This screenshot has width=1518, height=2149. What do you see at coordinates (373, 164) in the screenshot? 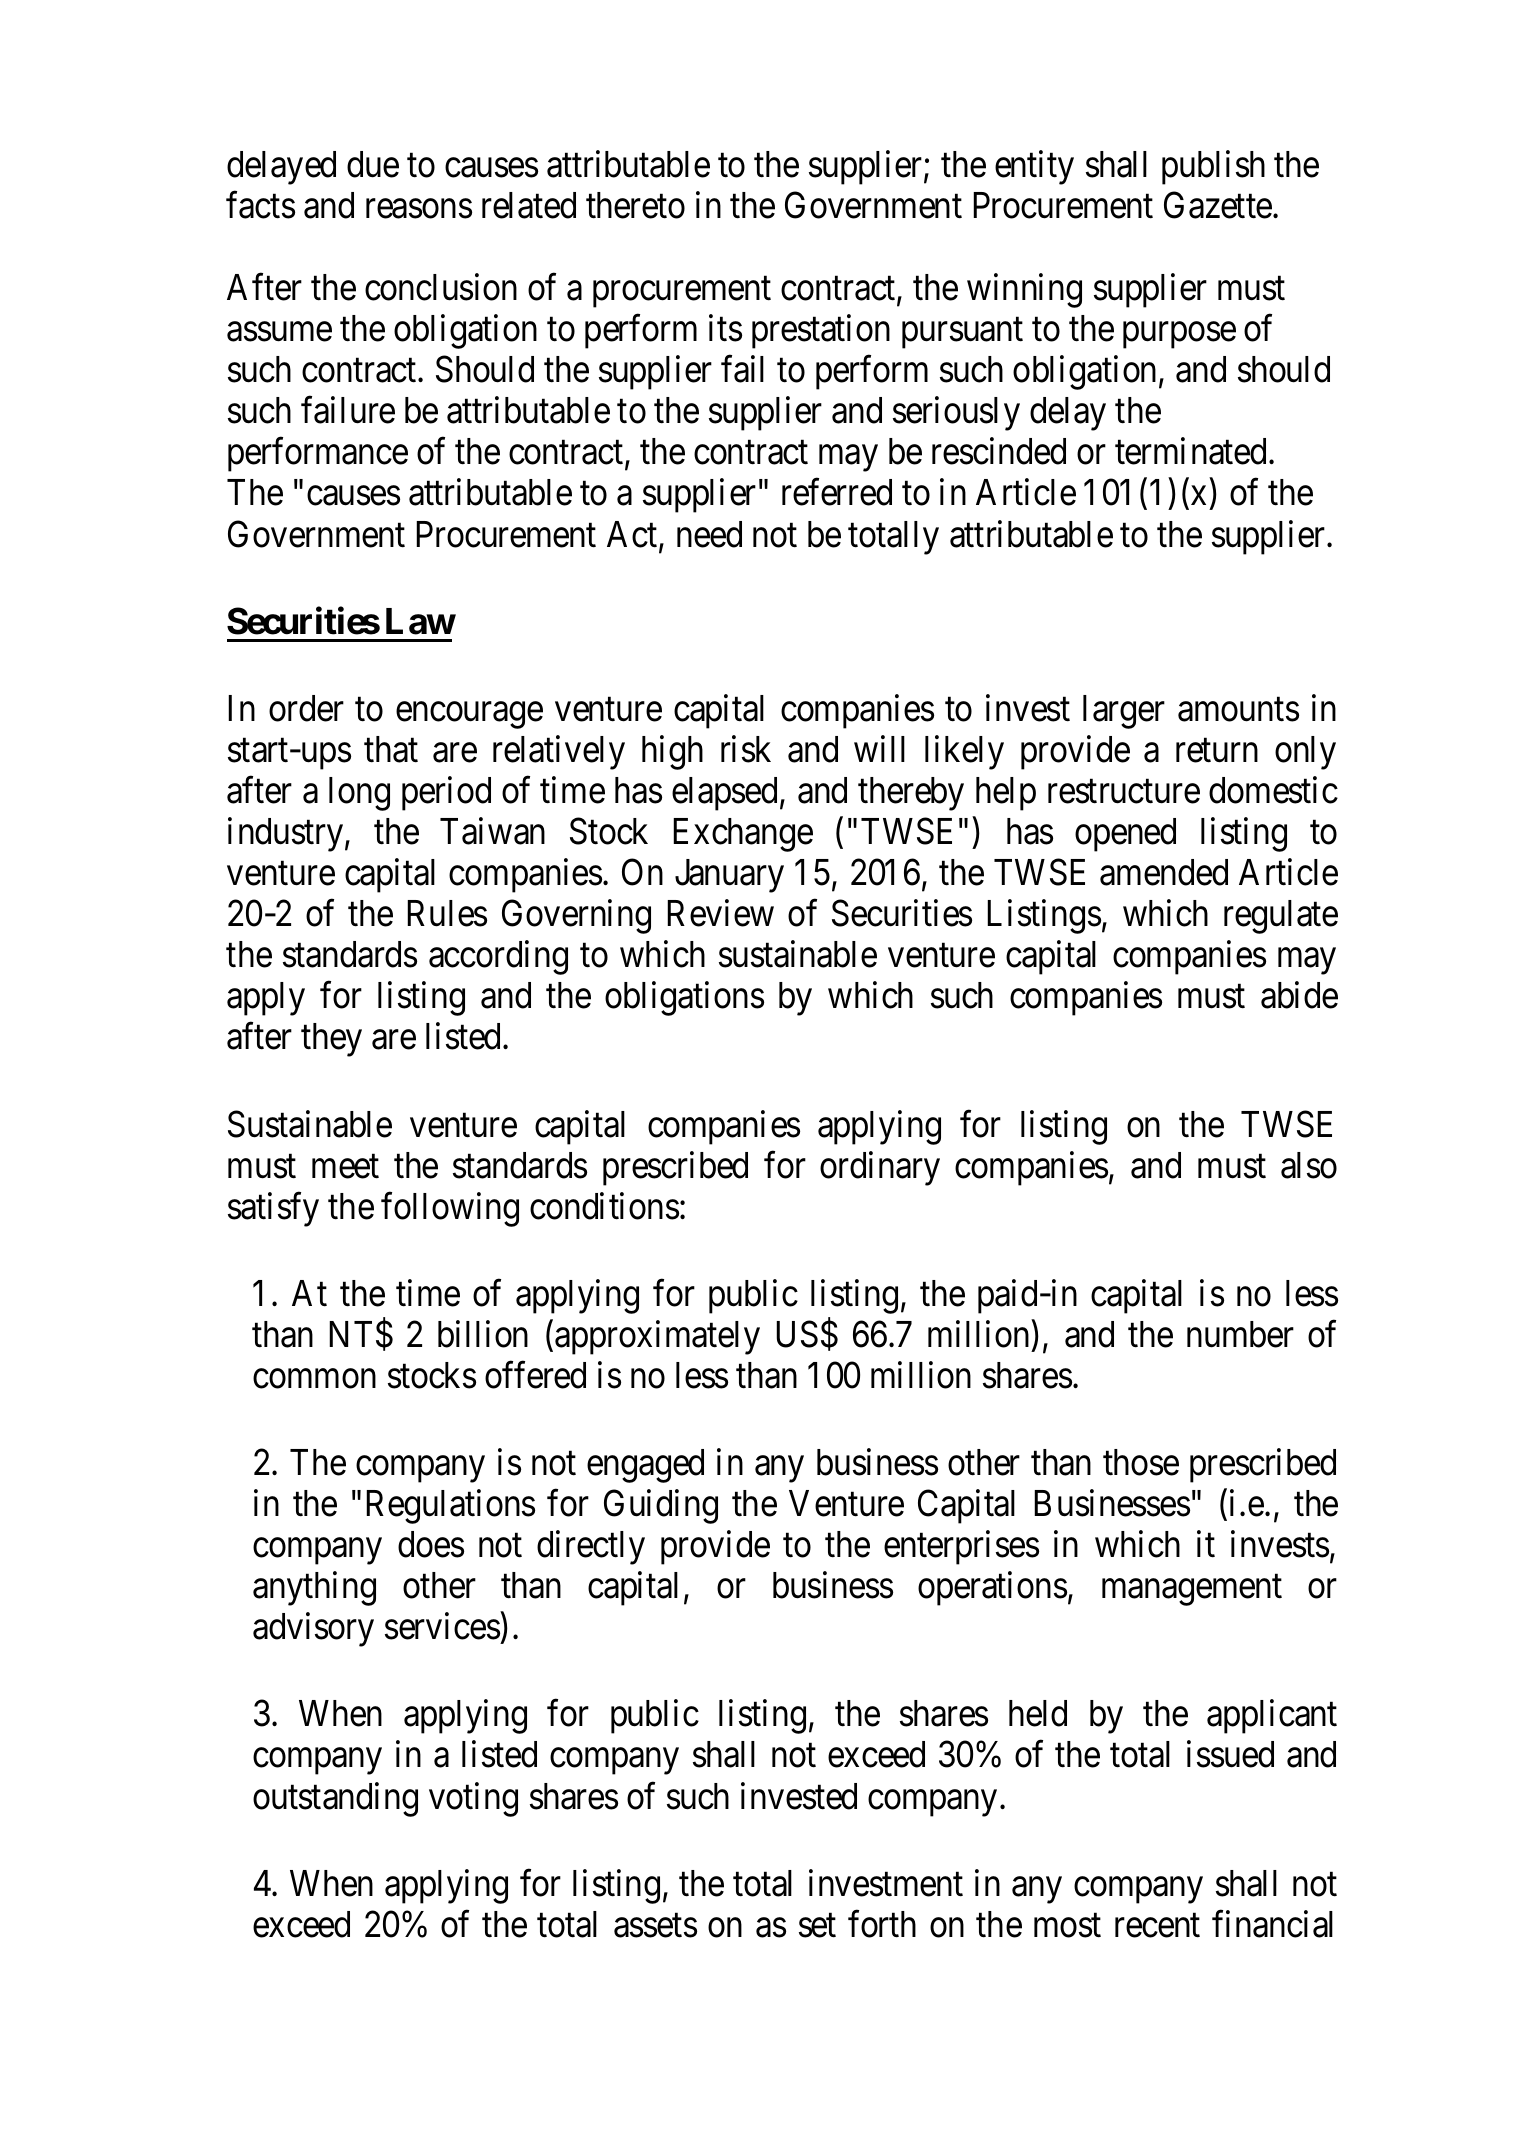
I see `due` at bounding box center [373, 164].
